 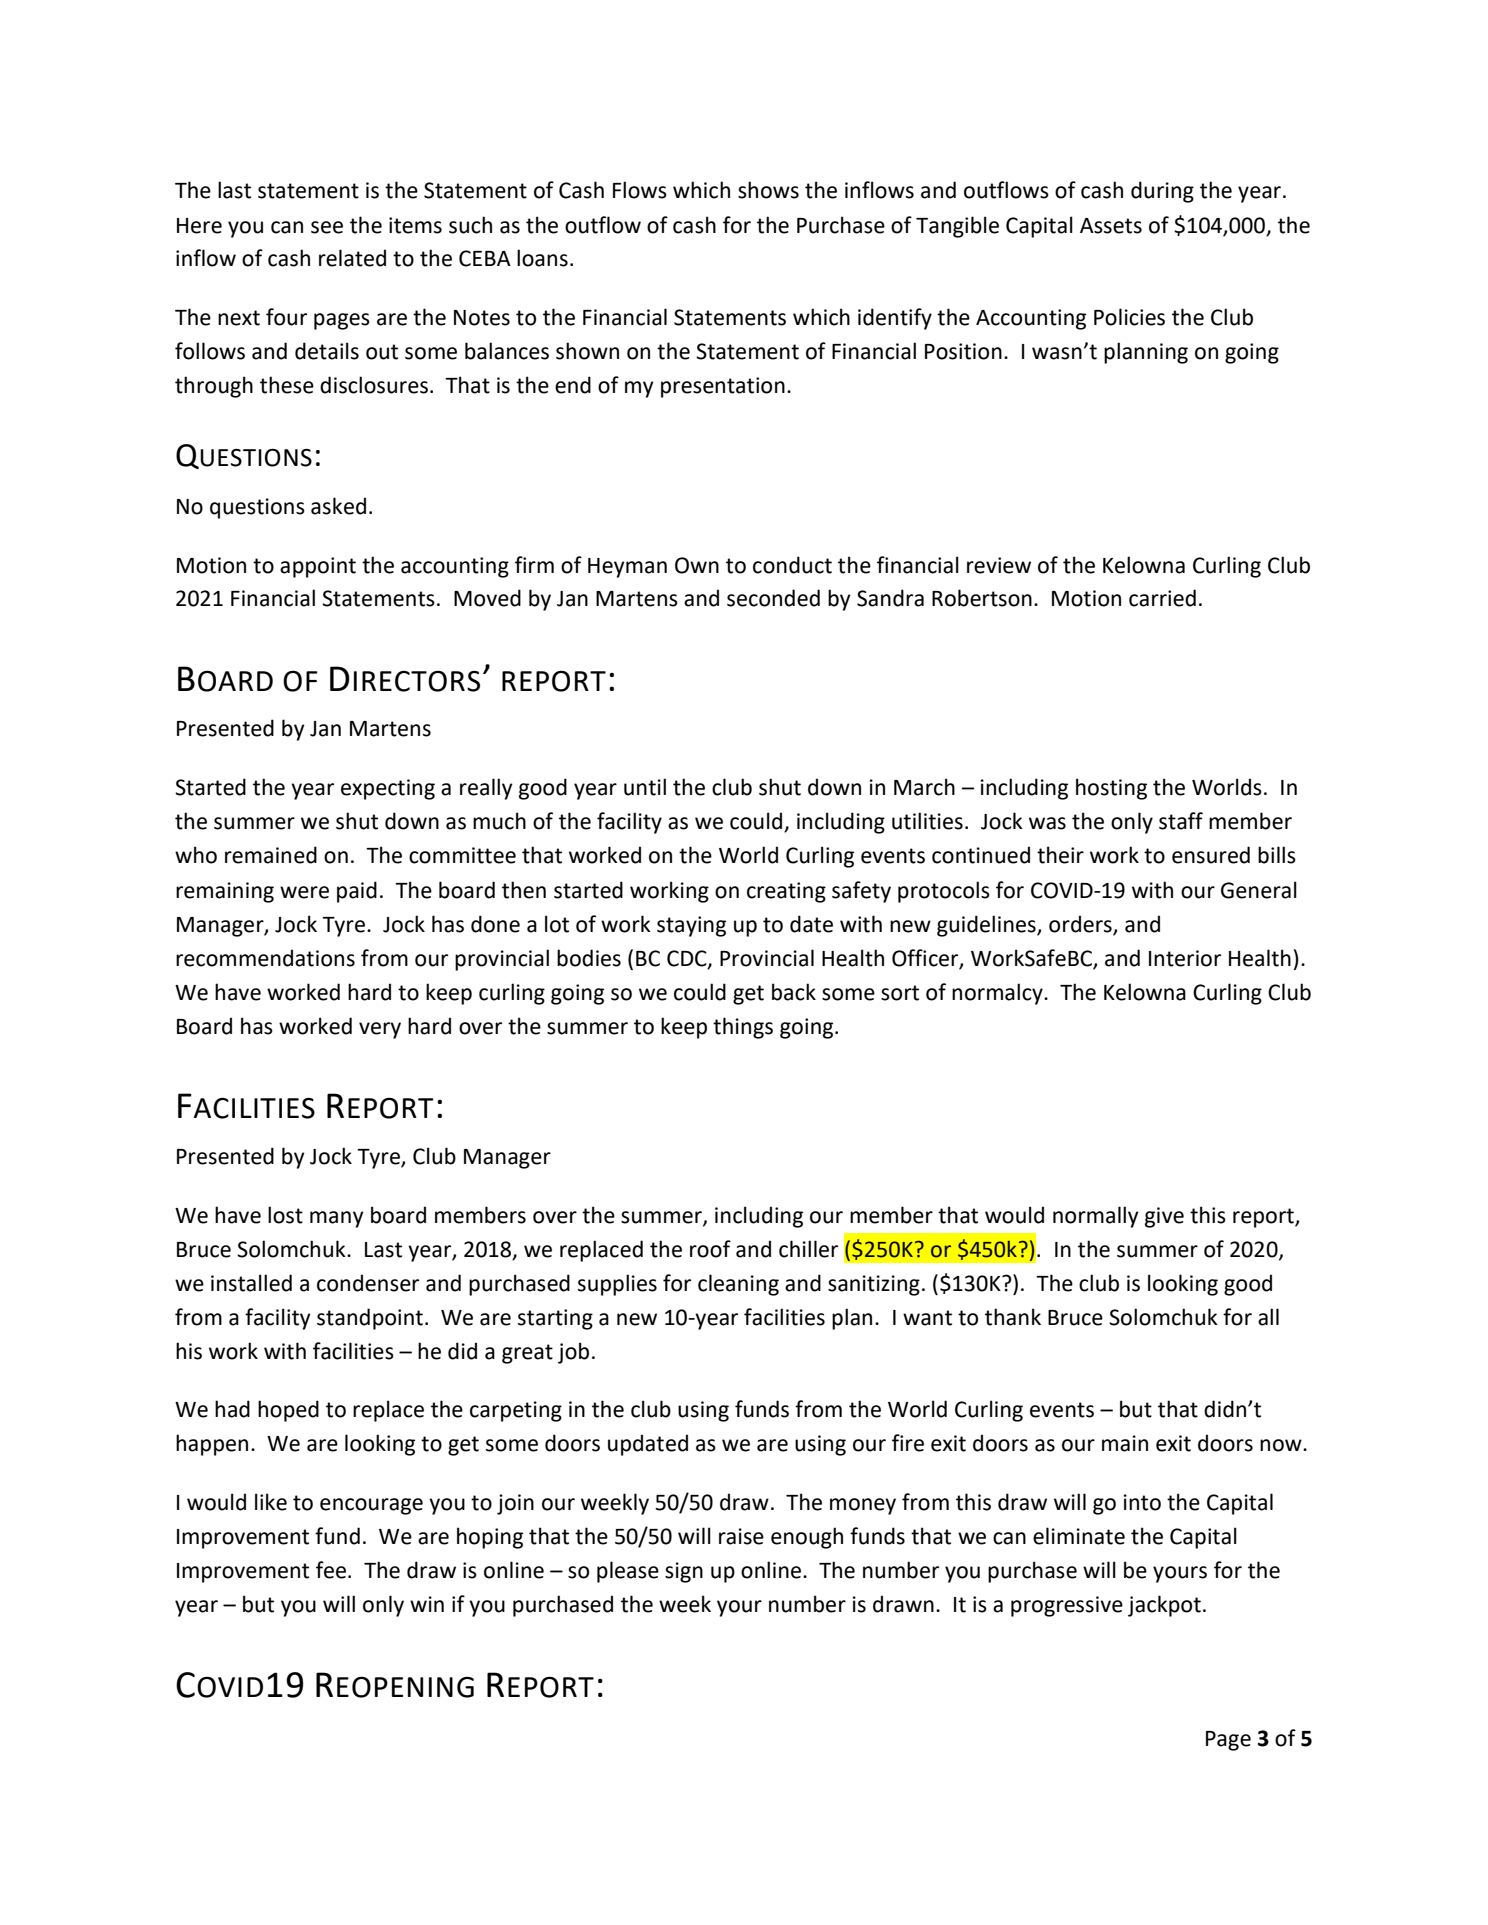 I want to click on fee, so click(x=331, y=1570).
